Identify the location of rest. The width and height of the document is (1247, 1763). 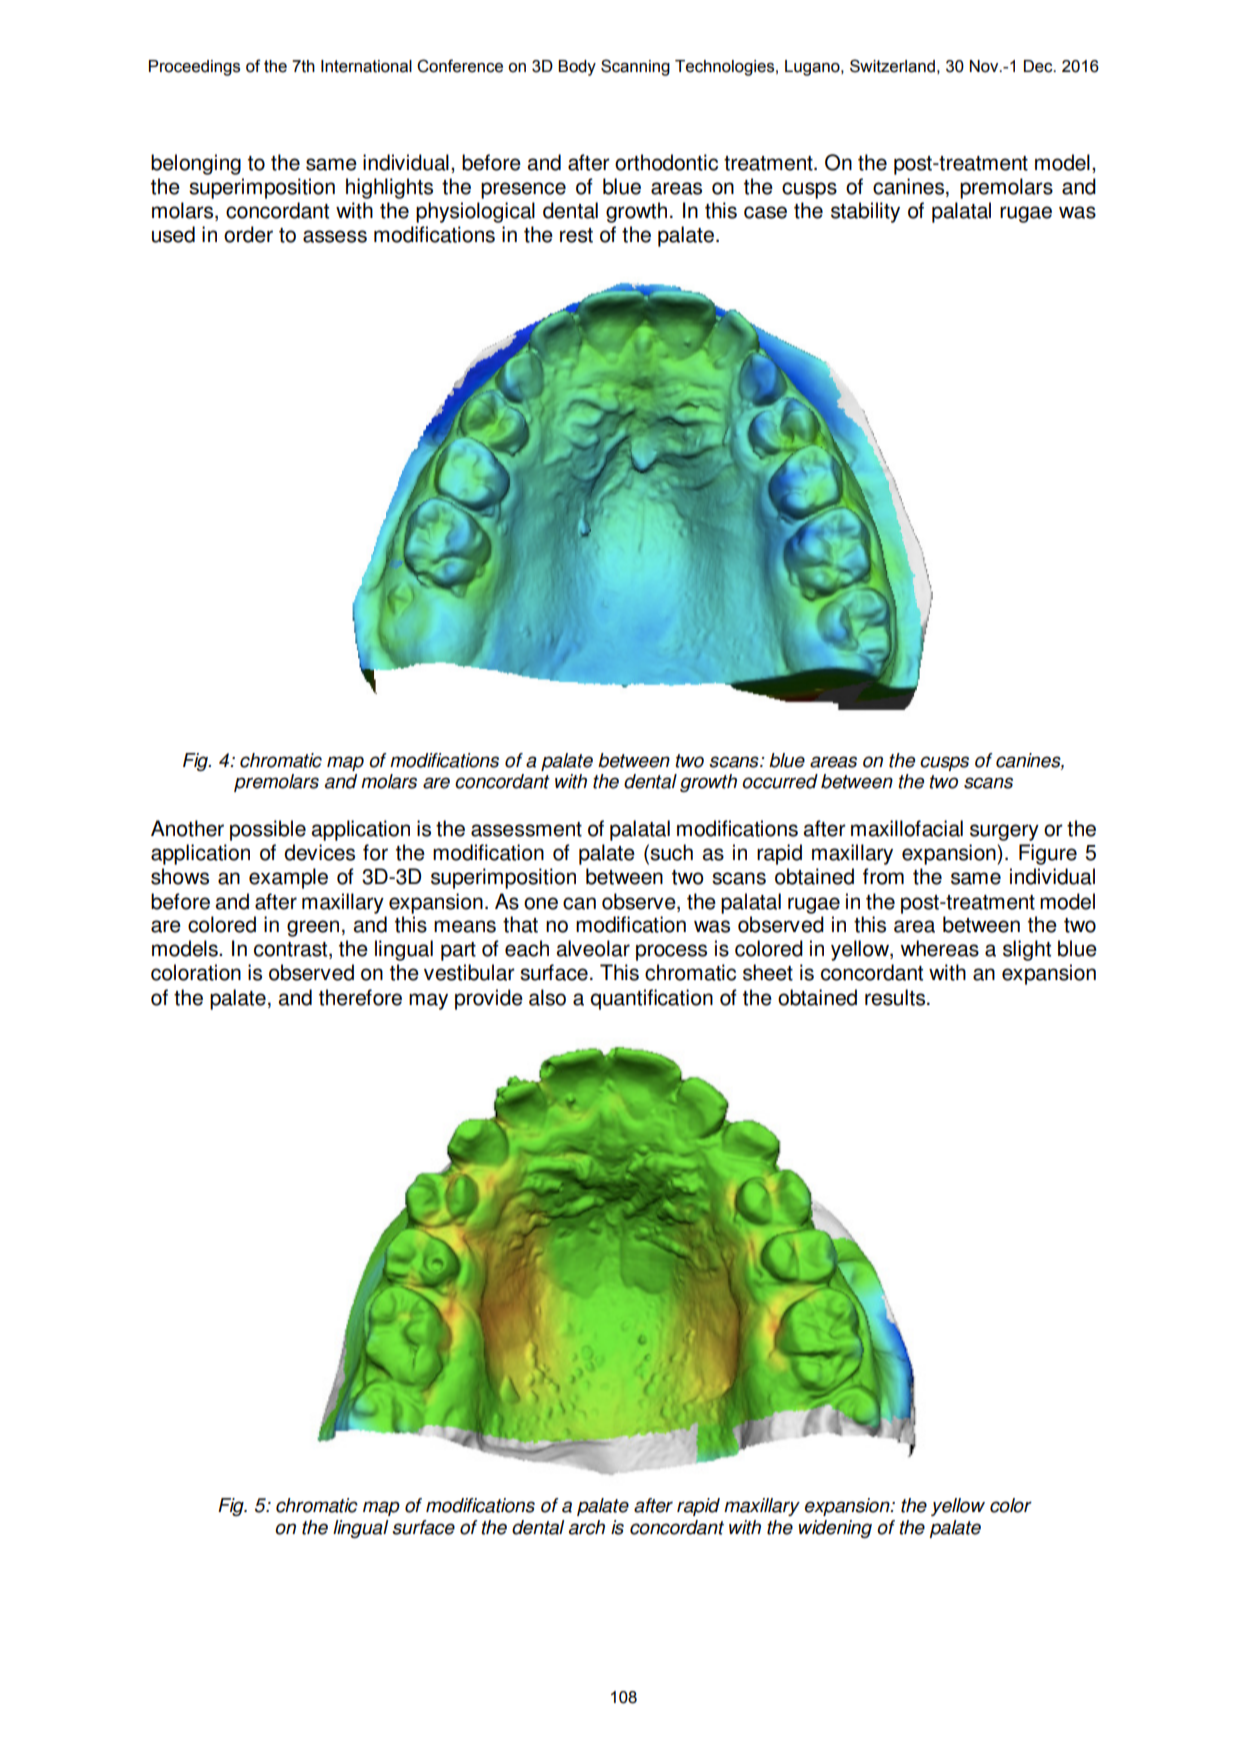
(576, 235).
